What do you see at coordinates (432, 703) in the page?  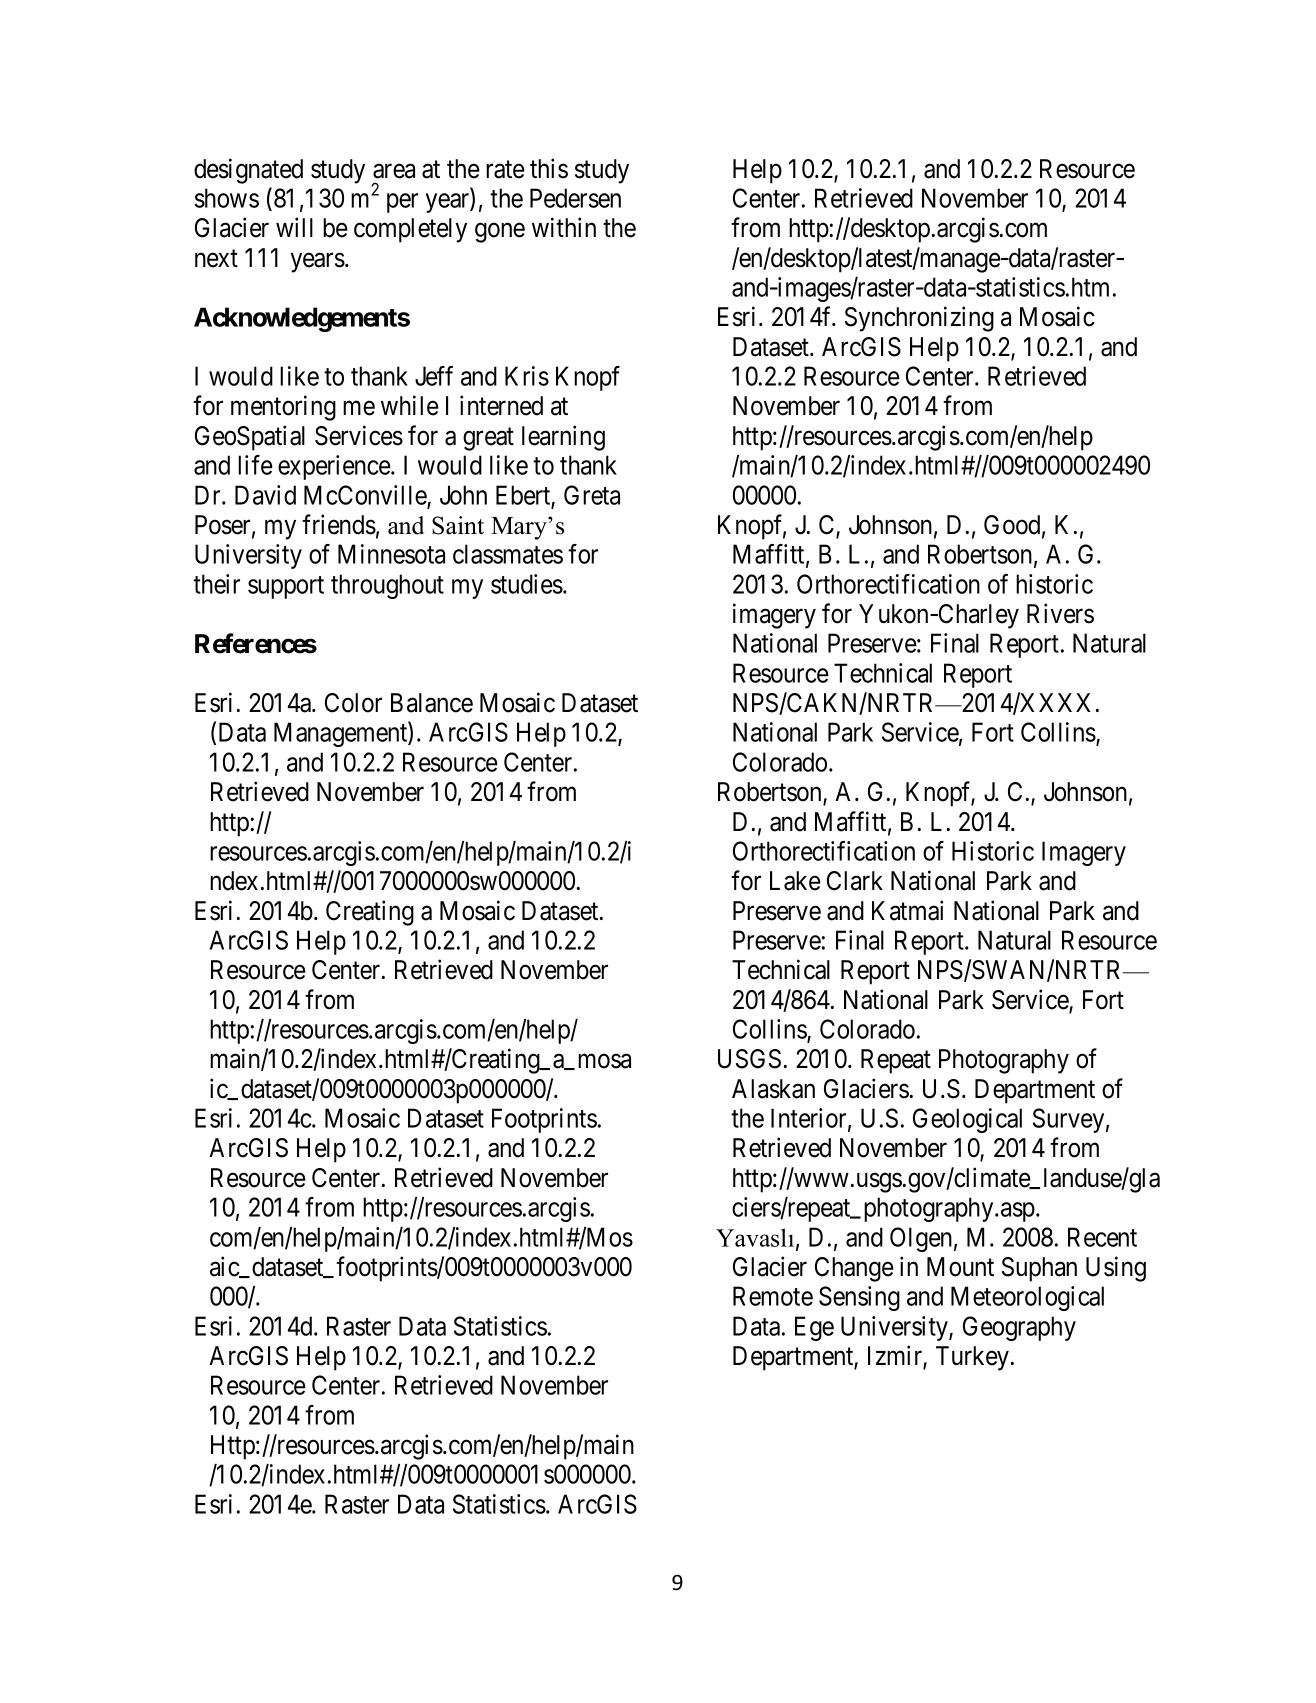 I see `Balance` at bounding box center [432, 703].
